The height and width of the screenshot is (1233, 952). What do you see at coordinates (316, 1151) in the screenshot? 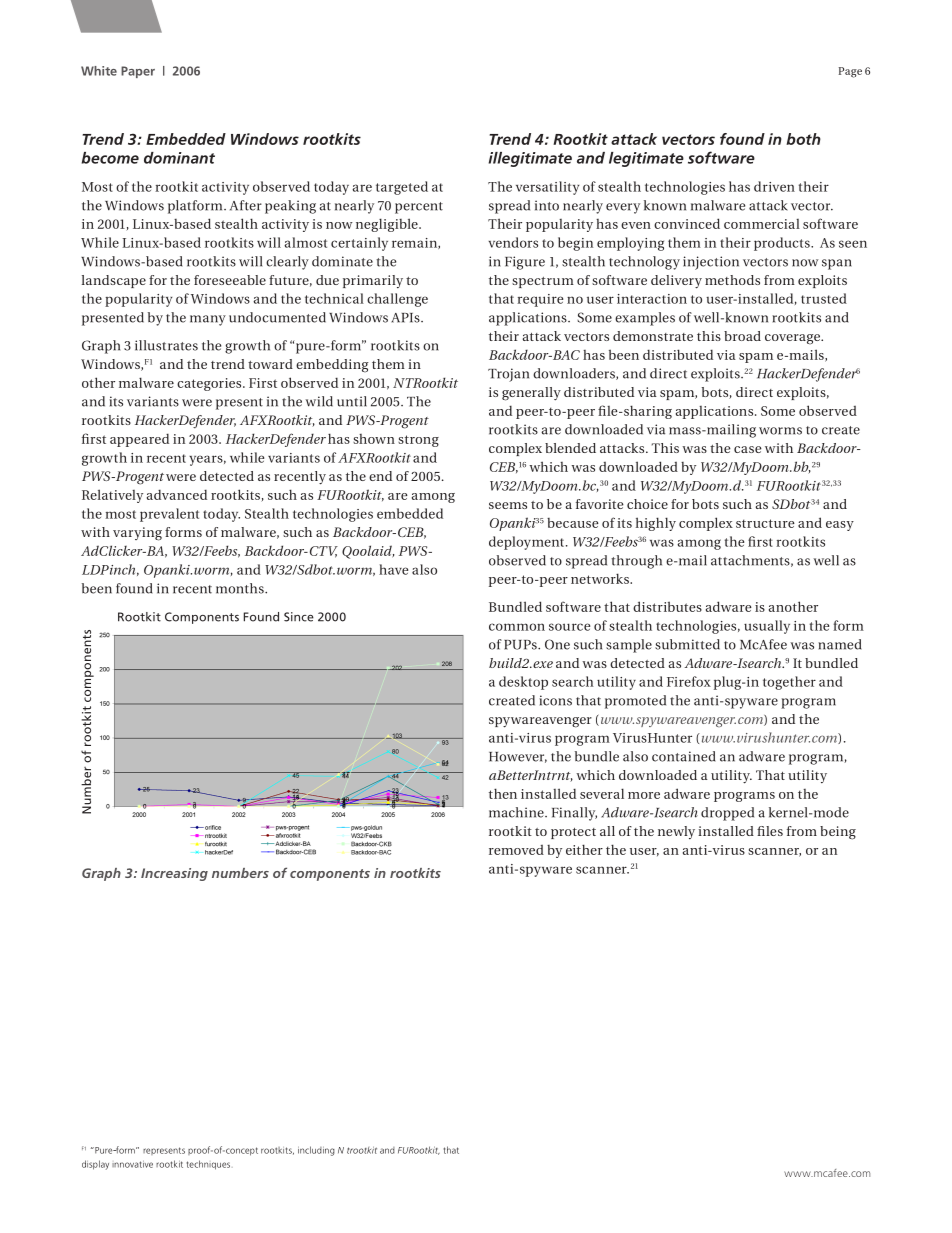
I see `including` at bounding box center [316, 1151].
